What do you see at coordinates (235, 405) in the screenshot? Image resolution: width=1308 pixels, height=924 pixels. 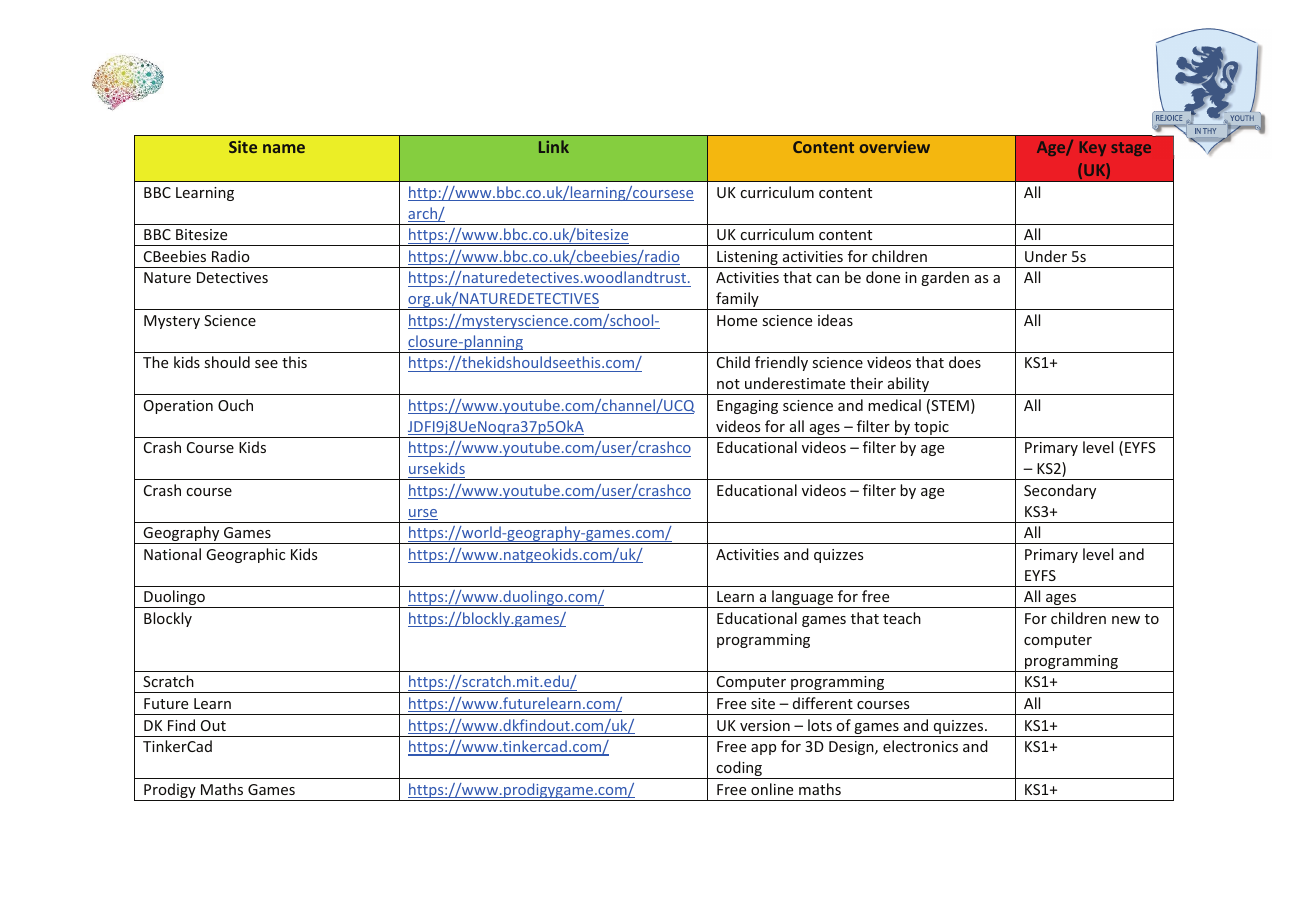 I see `Ouch` at bounding box center [235, 405].
